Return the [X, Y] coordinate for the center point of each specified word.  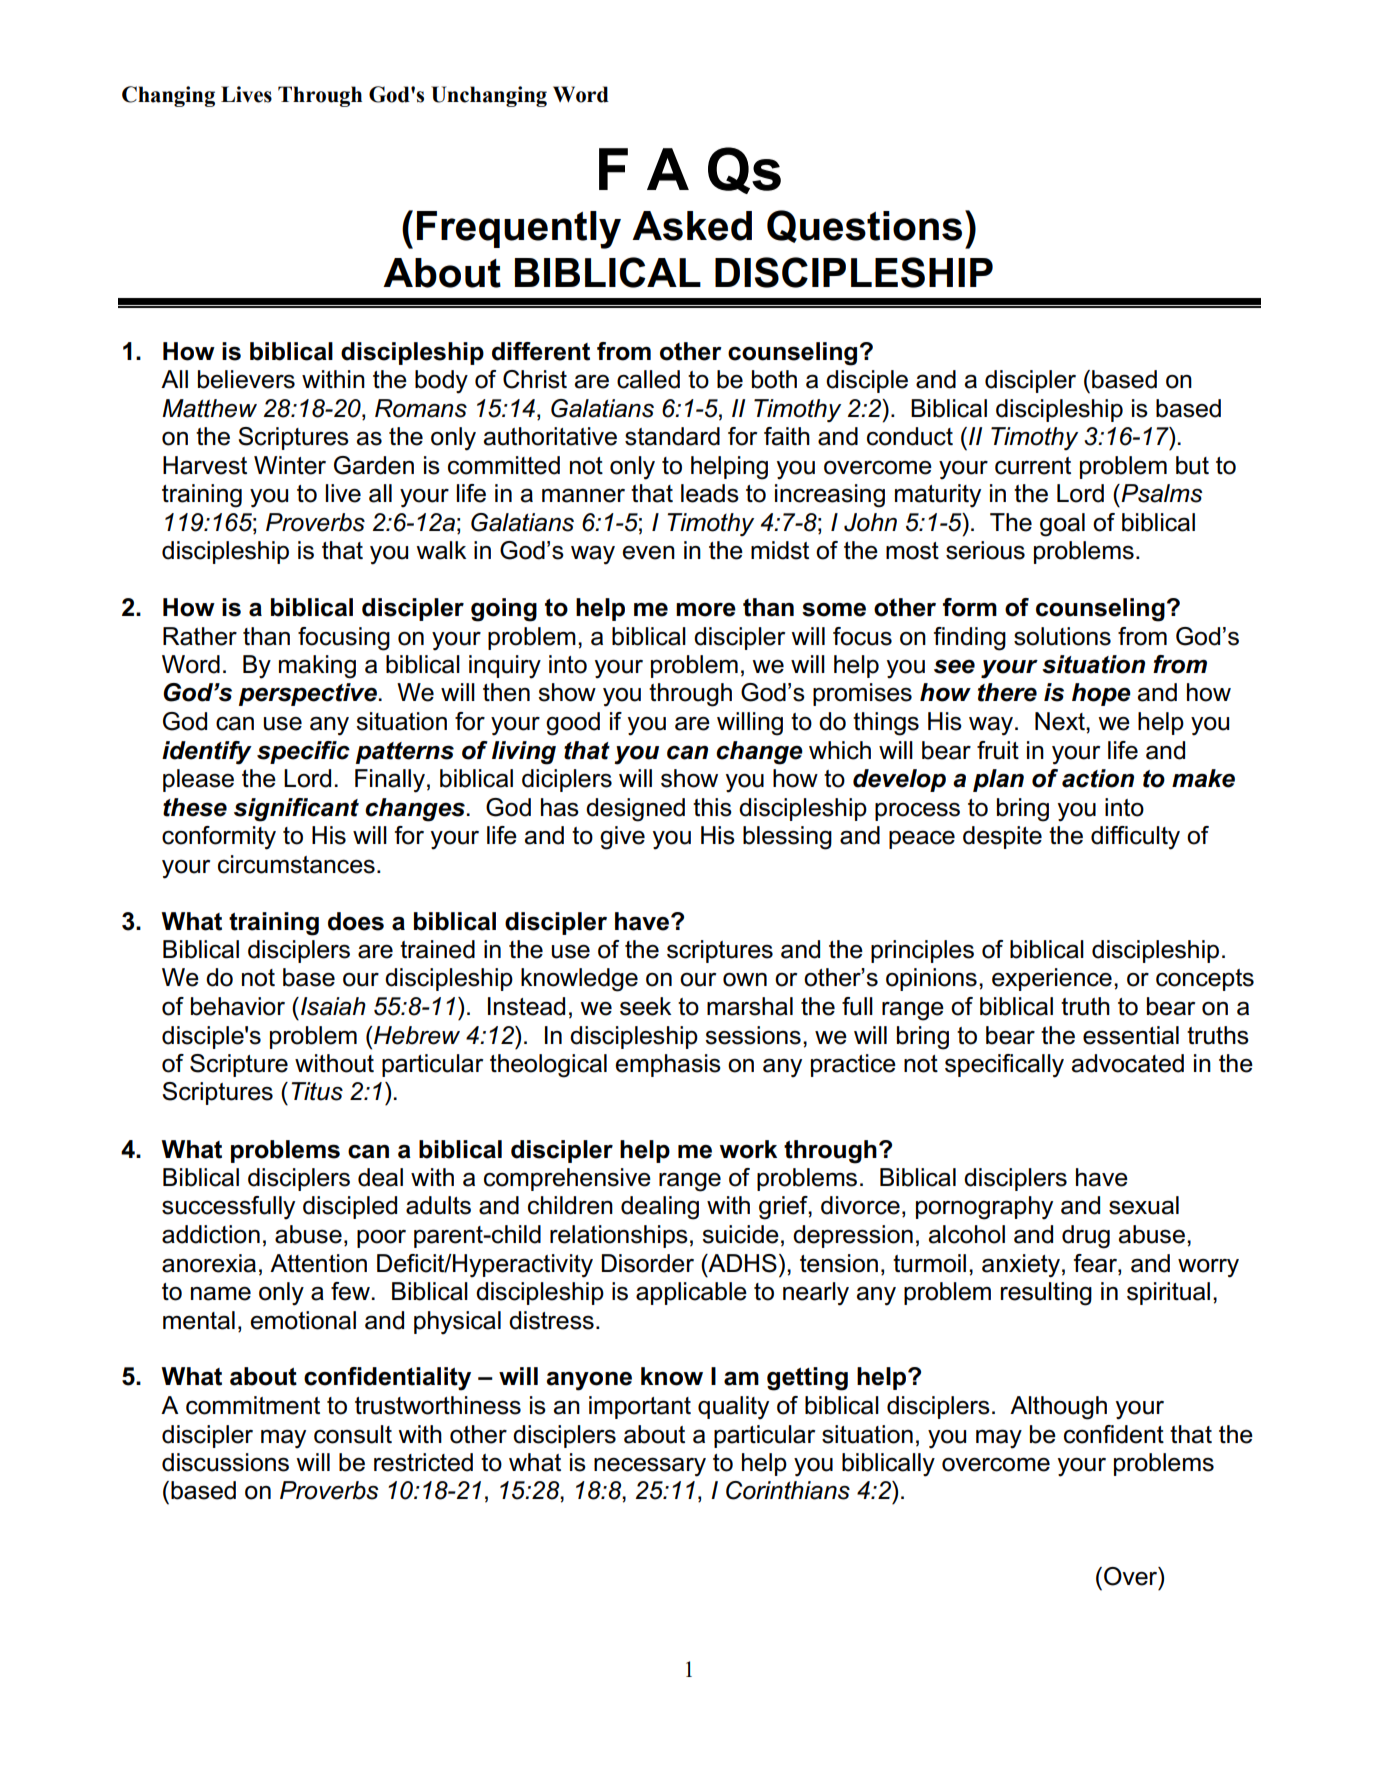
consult [353, 1434]
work [748, 1149]
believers [246, 379]
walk [441, 550]
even [648, 553]
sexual [1144, 1205]
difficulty [1135, 838]
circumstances [296, 864]
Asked [692, 226]
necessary [650, 1467]
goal [1062, 525]
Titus [317, 1091]
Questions [864, 226]
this [712, 807]
